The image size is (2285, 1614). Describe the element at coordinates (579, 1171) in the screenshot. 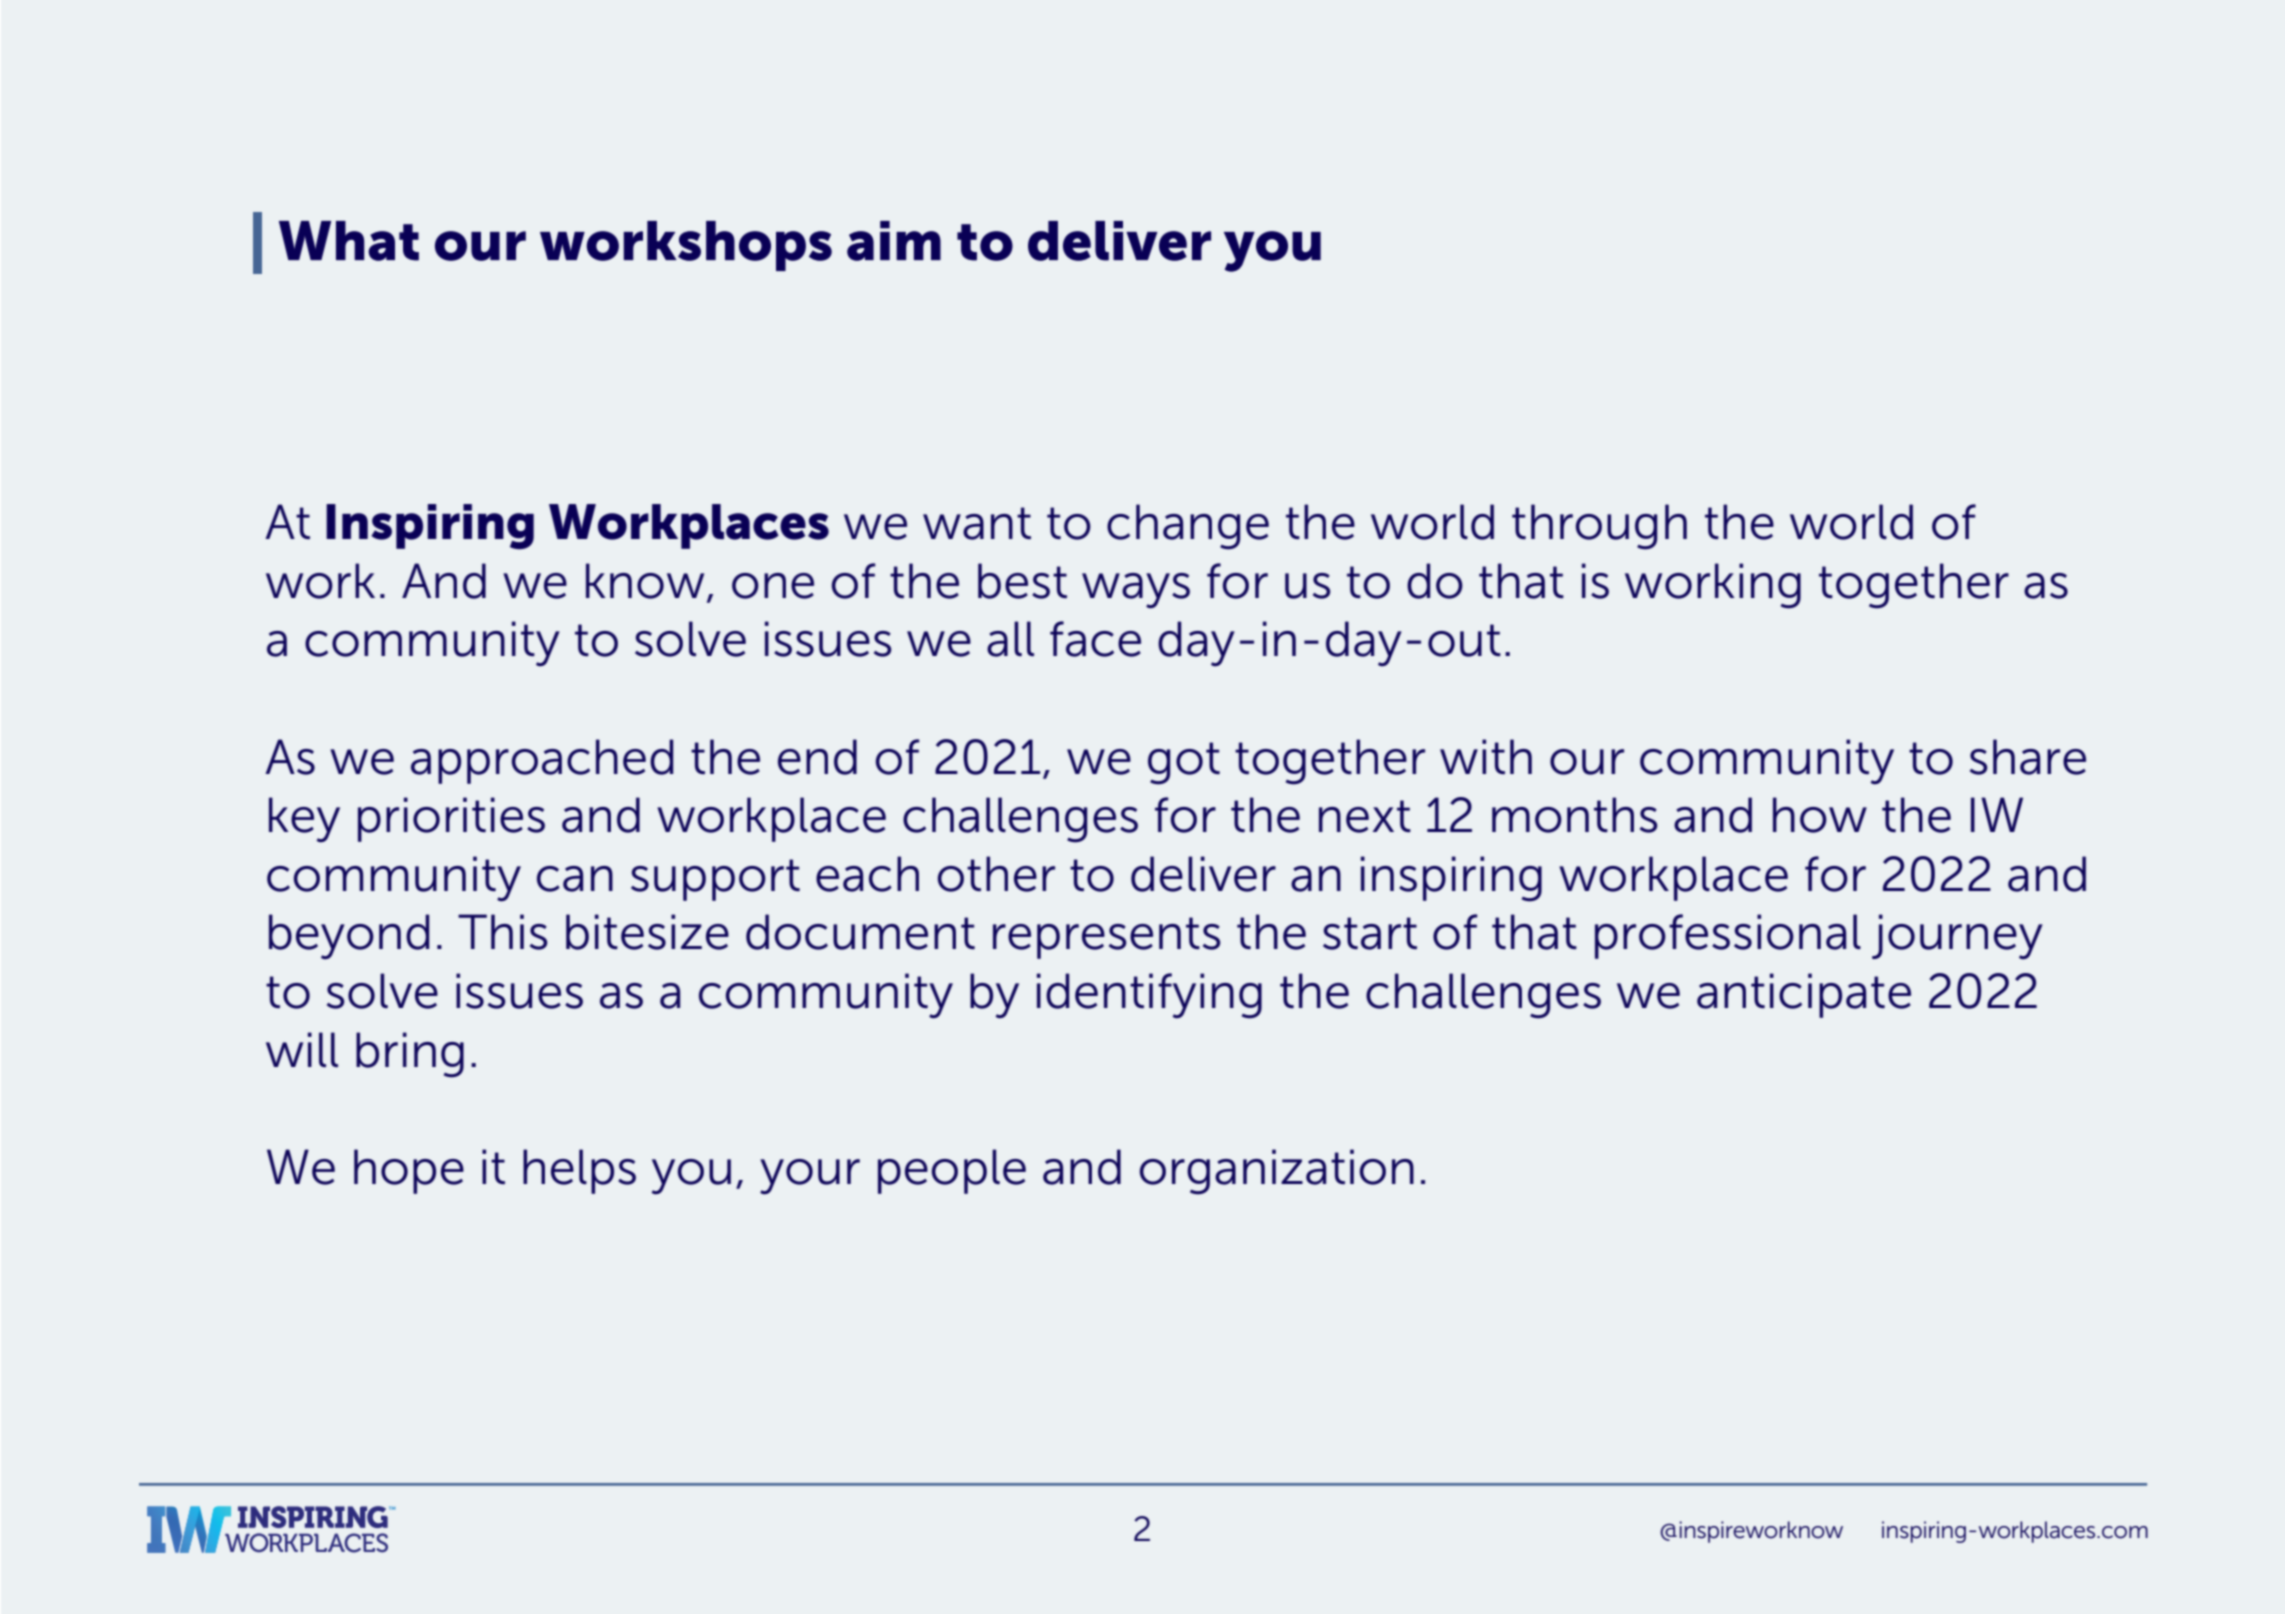

I see `helps` at that location.
